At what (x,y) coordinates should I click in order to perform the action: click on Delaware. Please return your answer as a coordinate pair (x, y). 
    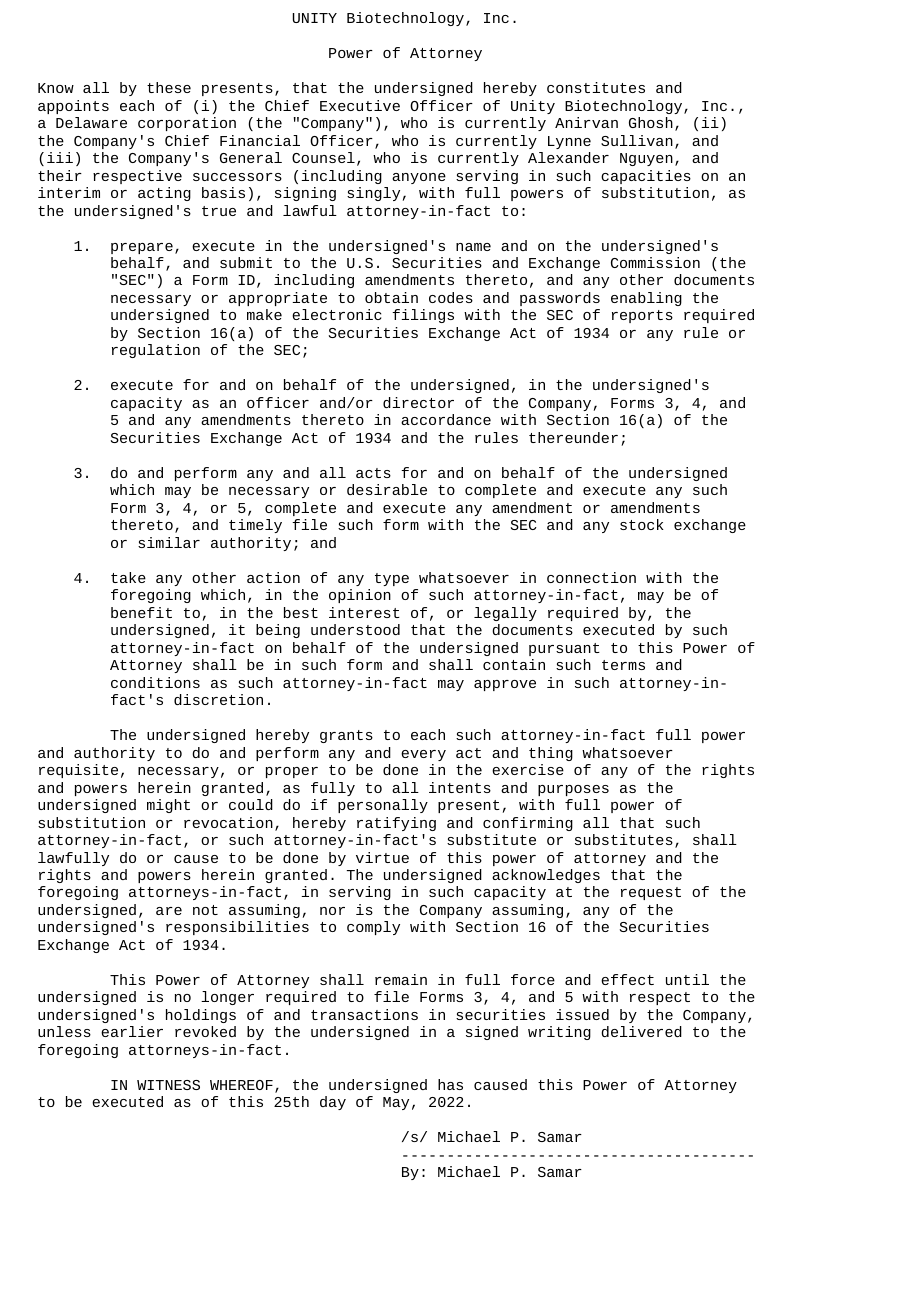
    Looking at the image, I should click on (91, 122).
